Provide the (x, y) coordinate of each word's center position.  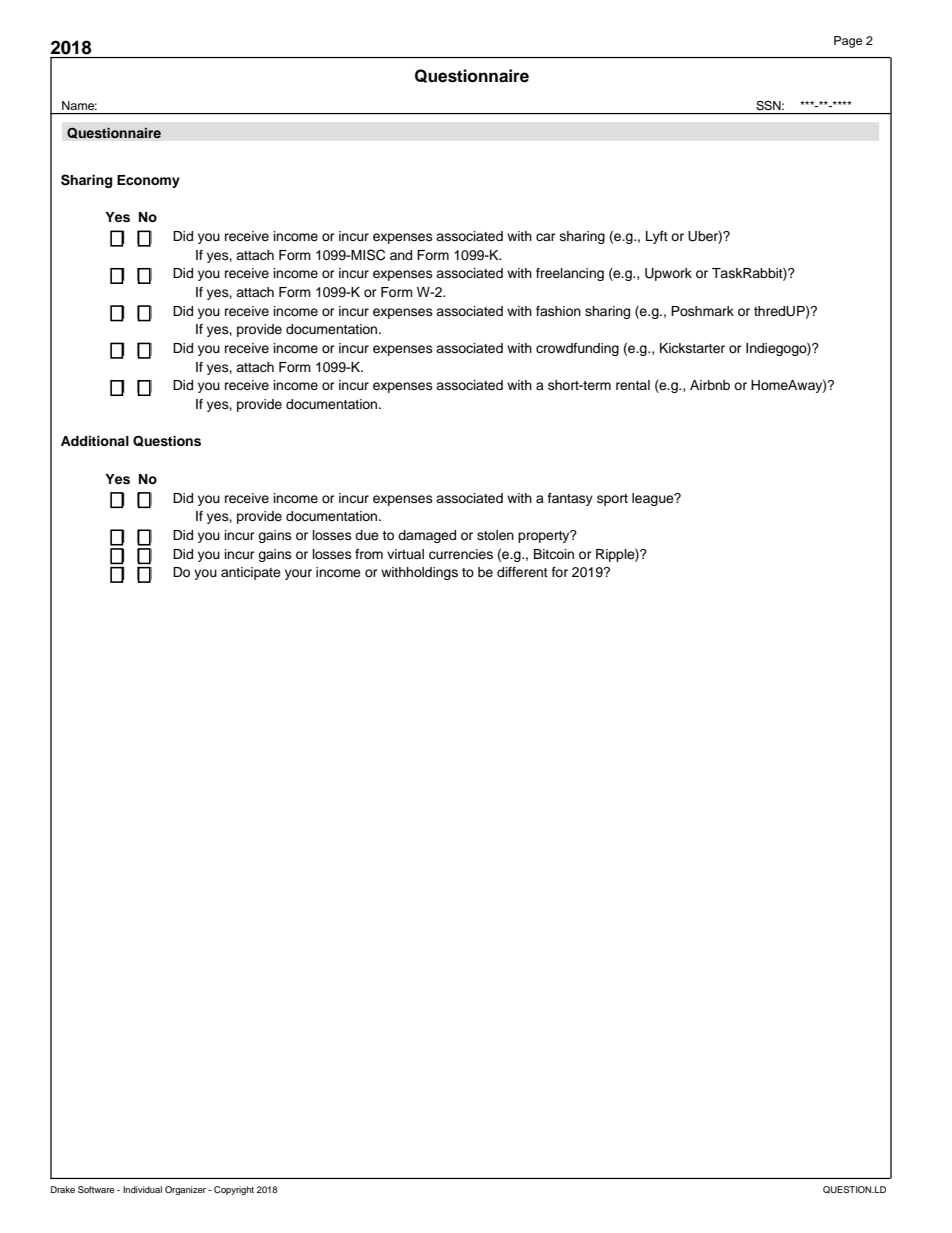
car (546, 237)
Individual (142, 1189)
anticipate (251, 573)
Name (79, 105)
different (522, 572)
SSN (769, 105)
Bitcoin (554, 554)
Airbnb (710, 385)
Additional (95, 441)
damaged (427, 536)
